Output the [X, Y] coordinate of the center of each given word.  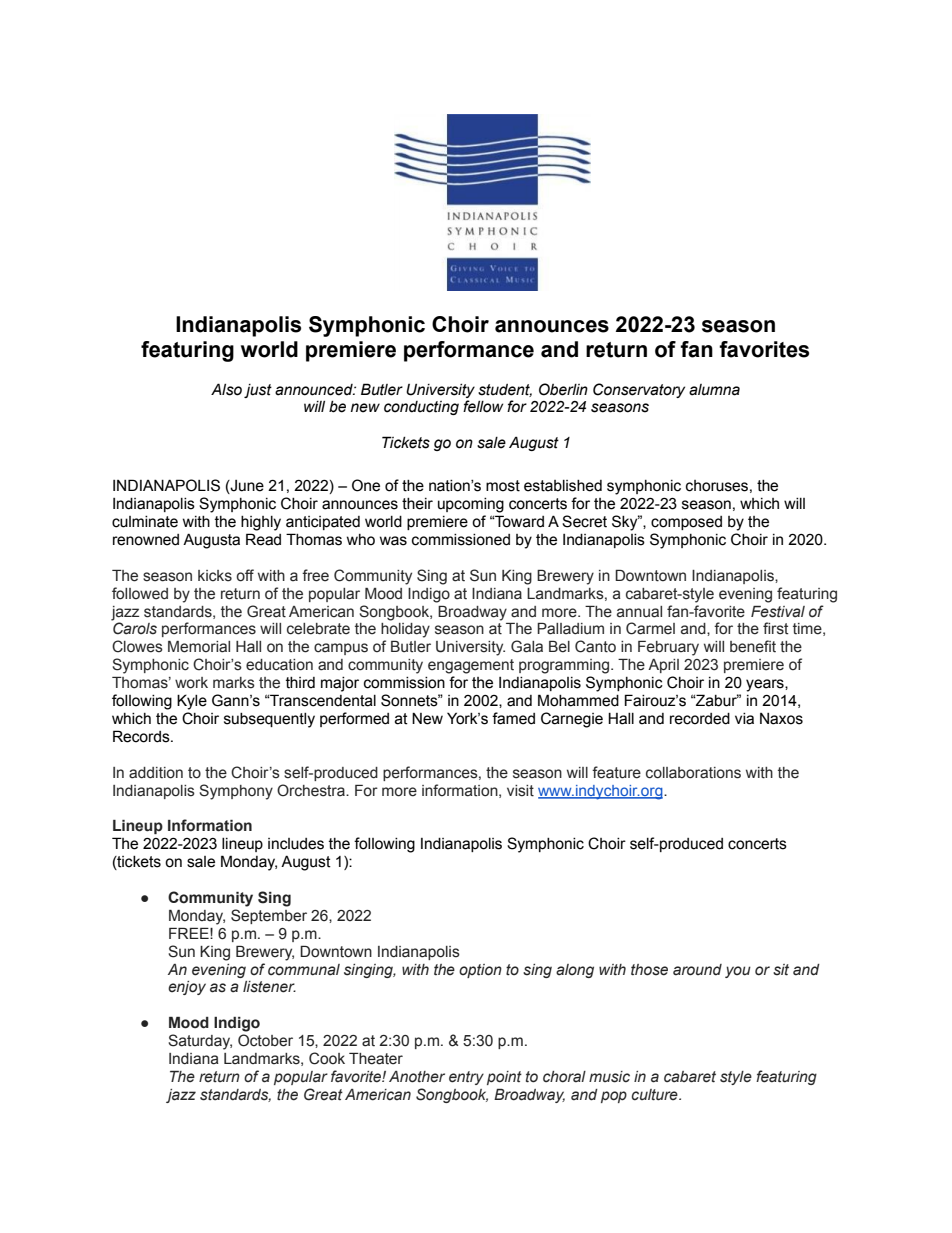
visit [520, 791]
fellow [483, 406]
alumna [714, 390]
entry [466, 1078]
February [668, 648]
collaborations [693, 773]
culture [656, 1095]
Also [226, 389]
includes [296, 844]
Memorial [199, 647]
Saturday [200, 1042]
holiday [405, 630]
